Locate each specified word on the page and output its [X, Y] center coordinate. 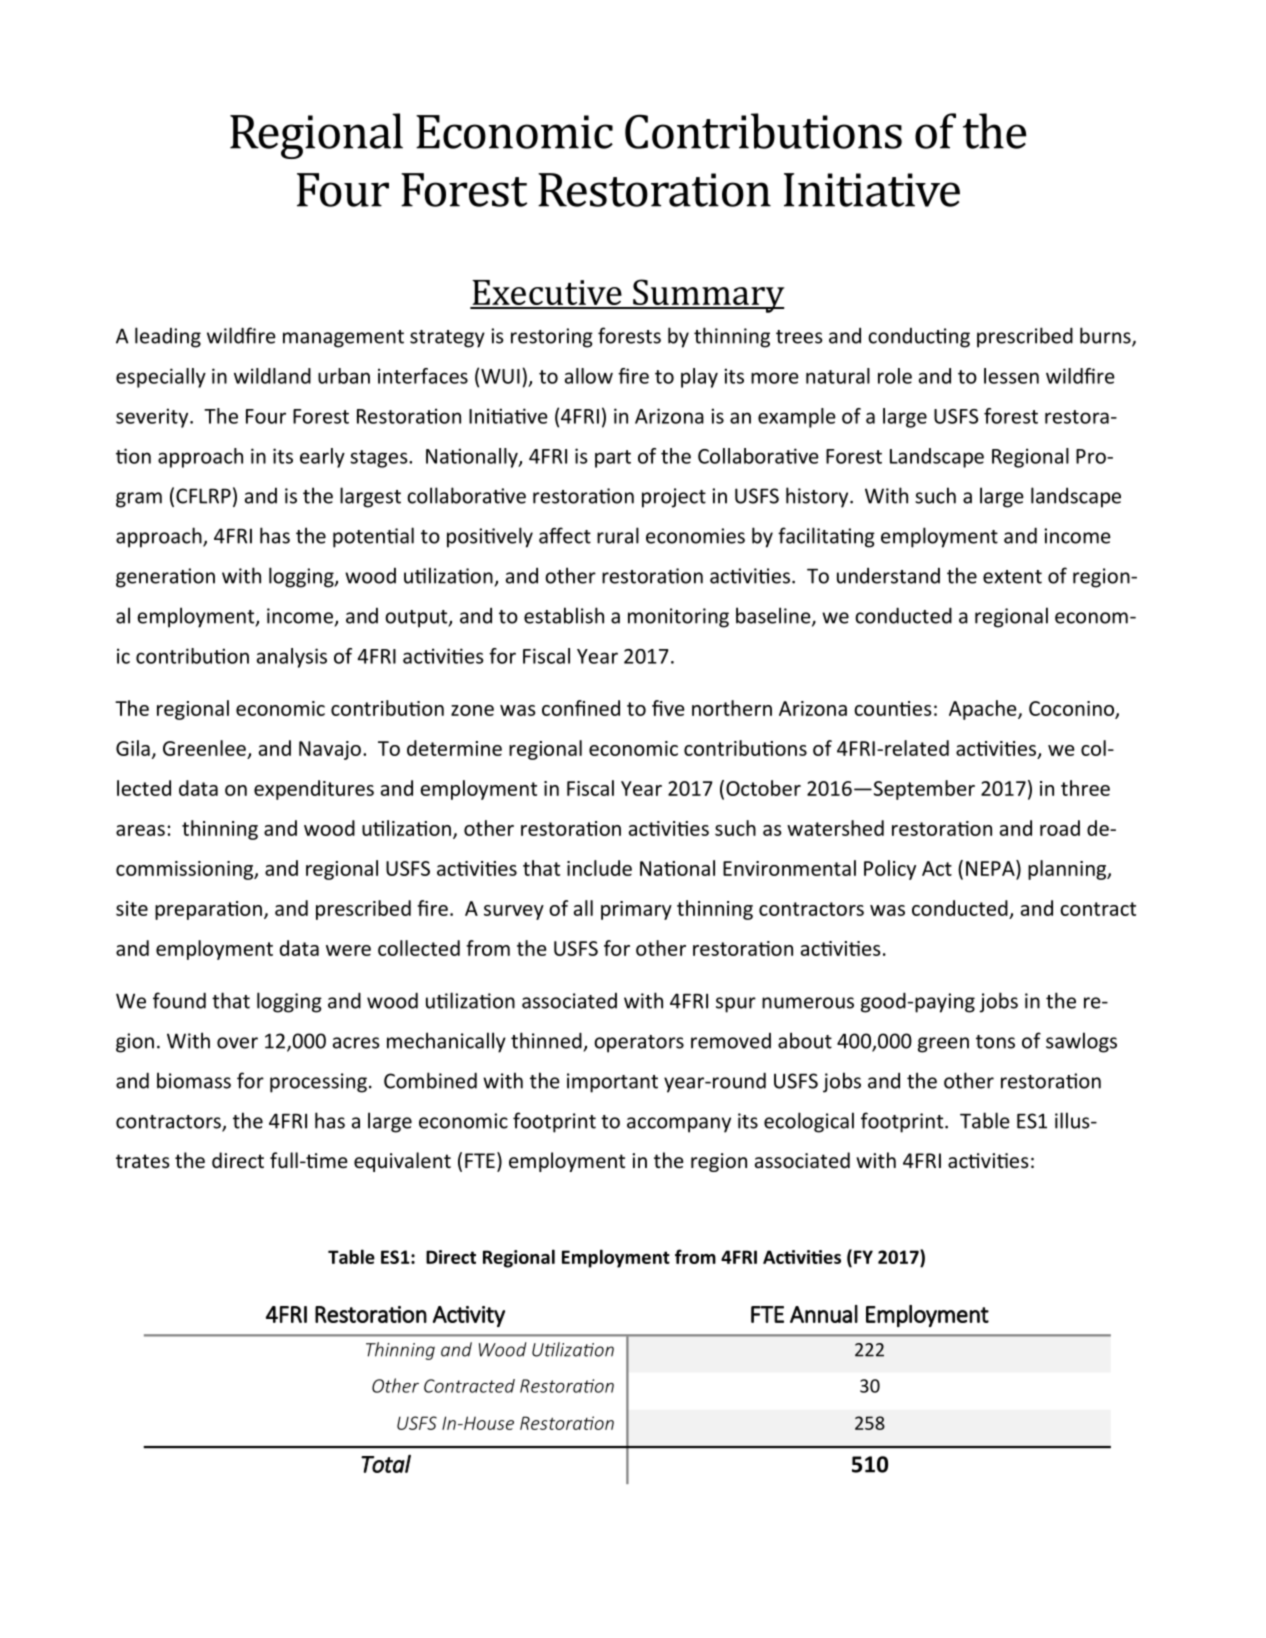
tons [995, 1042]
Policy [890, 870]
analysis [292, 658]
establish [564, 615]
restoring [552, 338]
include [599, 868]
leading [168, 337]
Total [386, 1464]
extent [1012, 577]
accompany [679, 1125]
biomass [194, 1080]
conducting [919, 338]
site [132, 908]
